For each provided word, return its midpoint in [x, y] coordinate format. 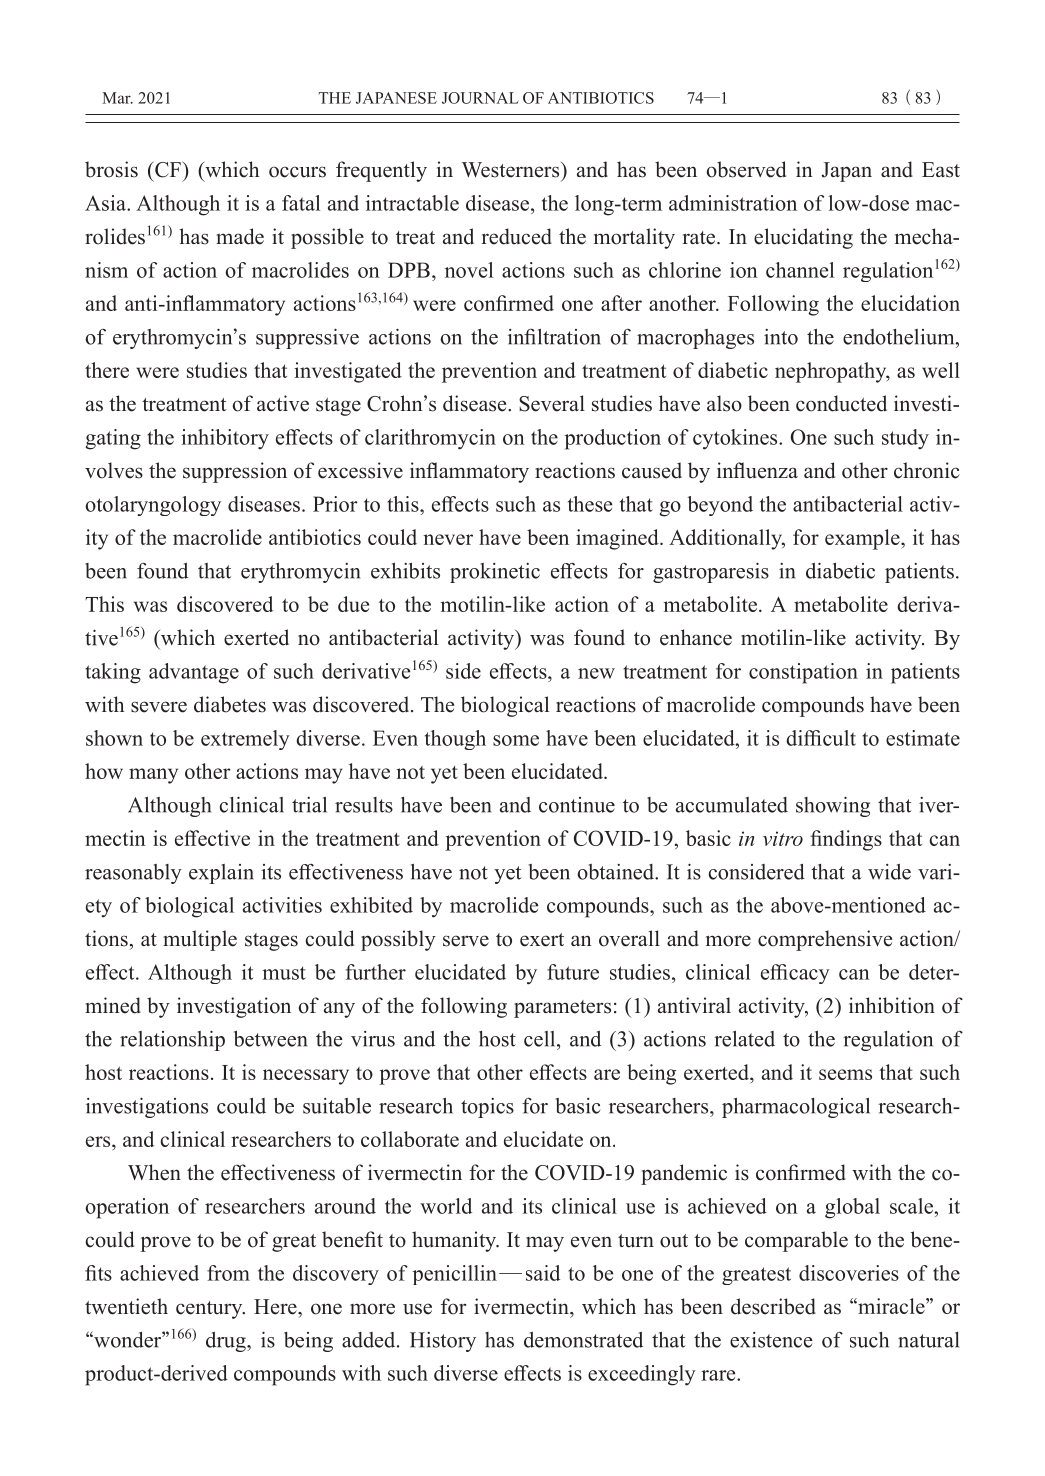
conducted [841, 403]
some [516, 740]
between [270, 1039]
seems [845, 1074]
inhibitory [225, 439]
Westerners [512, 170]
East [941, 170]
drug [227, 1342]
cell [541, 1039]
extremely [245, 740]
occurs [297, 172]
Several [552, 403]
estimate [923, 738]
